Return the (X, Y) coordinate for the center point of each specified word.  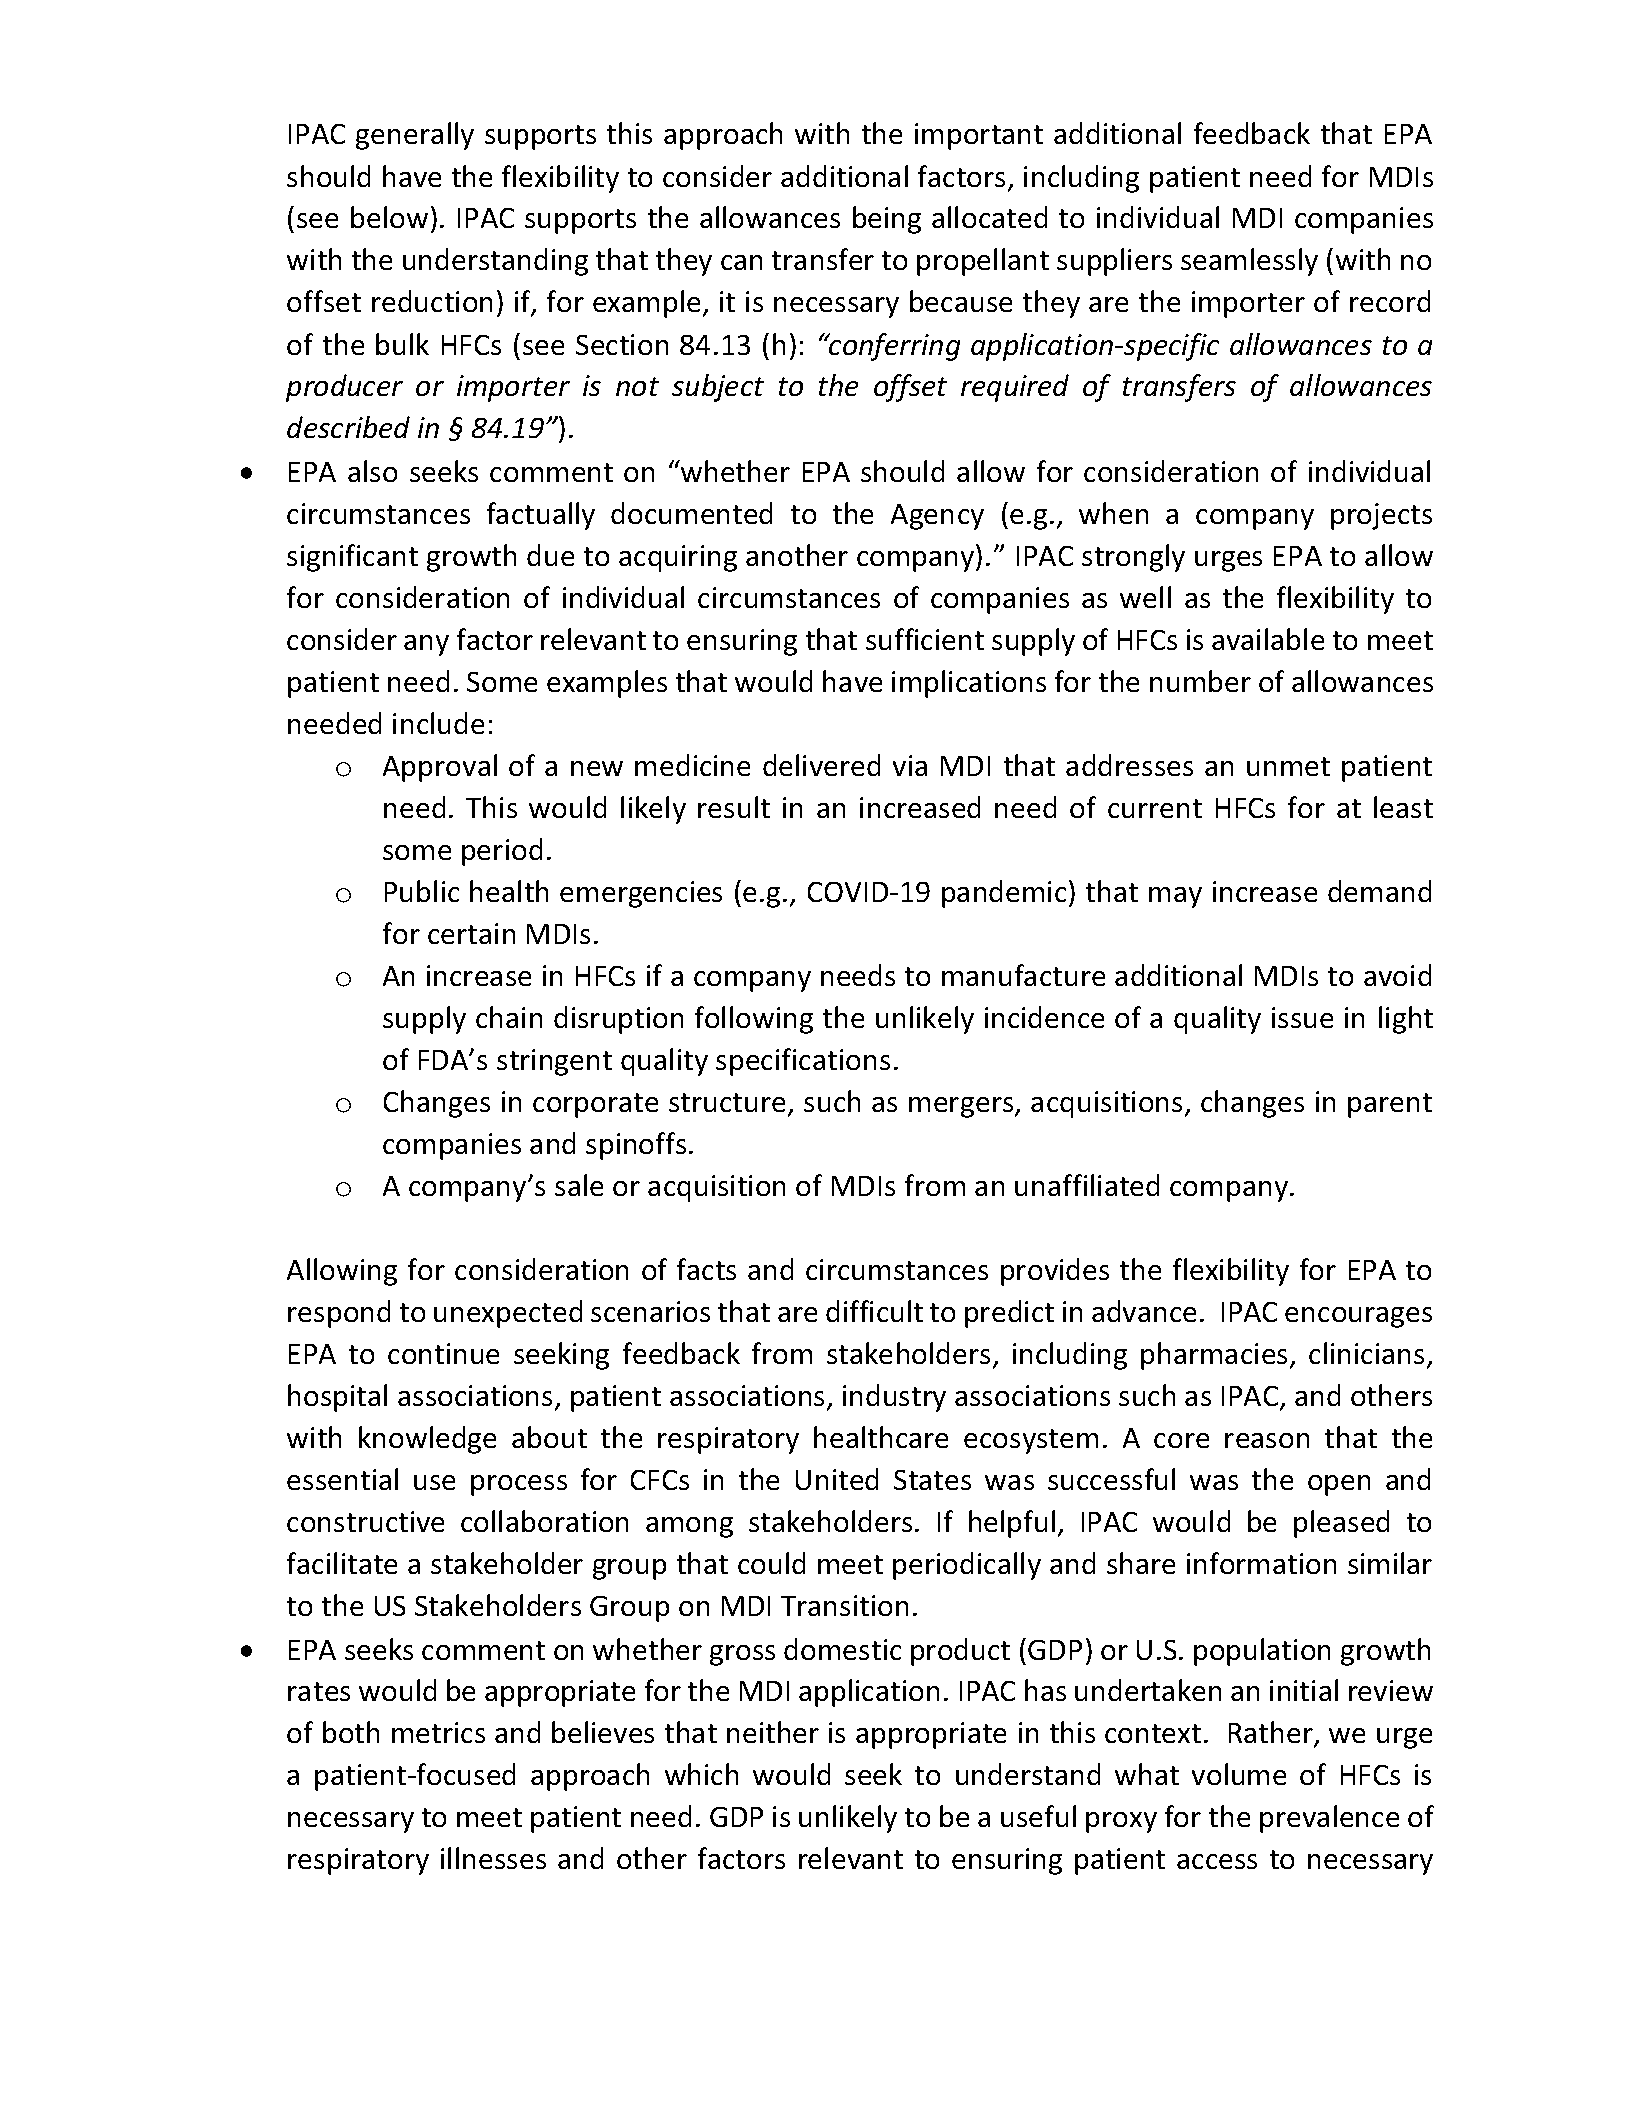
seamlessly (1249, 262)
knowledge (427, 1440)
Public (422, 891)
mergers (962, 1107)
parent (1390, 1105)
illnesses (493, 1858)
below (389, 217)
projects (1381, 516)
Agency (937, 517)
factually (541, 516)
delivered (821, 765)
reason (1267, 1440)
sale (579, 1185)
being (887, 220)
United (837, 1479)
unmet (1288, 766)
